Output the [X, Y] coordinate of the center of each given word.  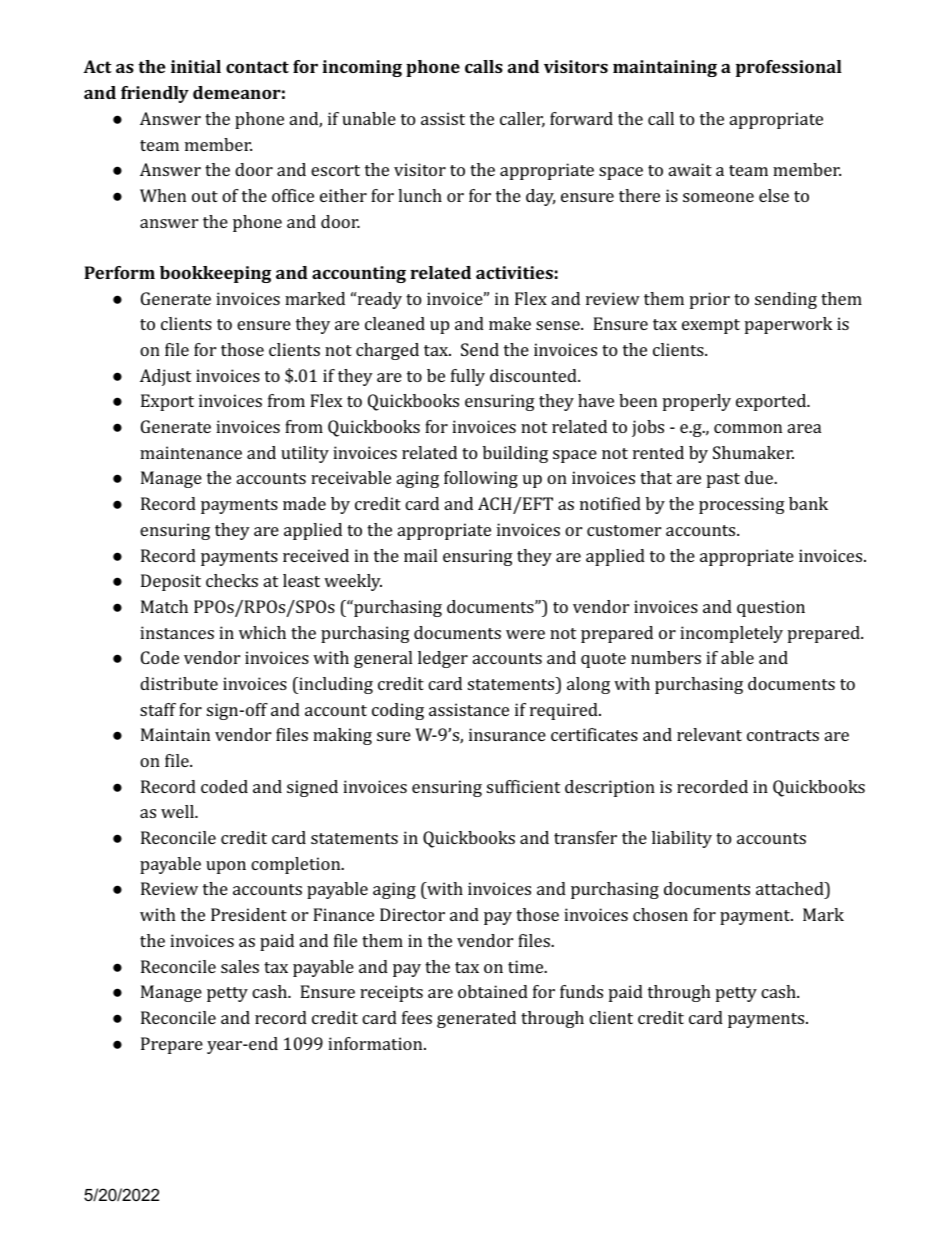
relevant [709, 734]
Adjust [165, 377]
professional [789, 68]
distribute [179, 683]
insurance [507, 734]
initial [196, 66]
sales [240, 966]
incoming [362, 68]
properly [697, 402]
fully [468, 377]
